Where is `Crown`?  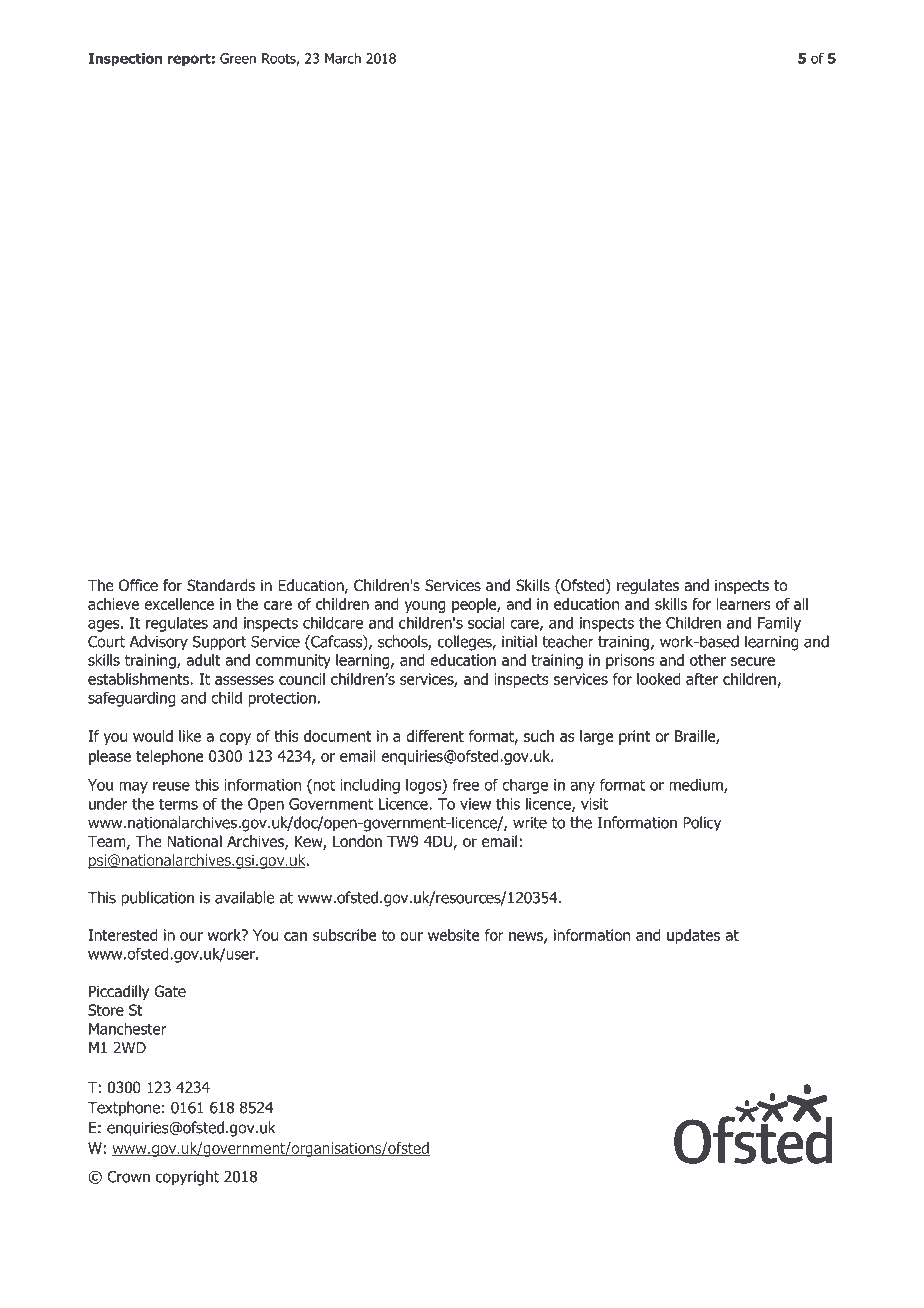 Crown is located at coordinates (128, 1177).
